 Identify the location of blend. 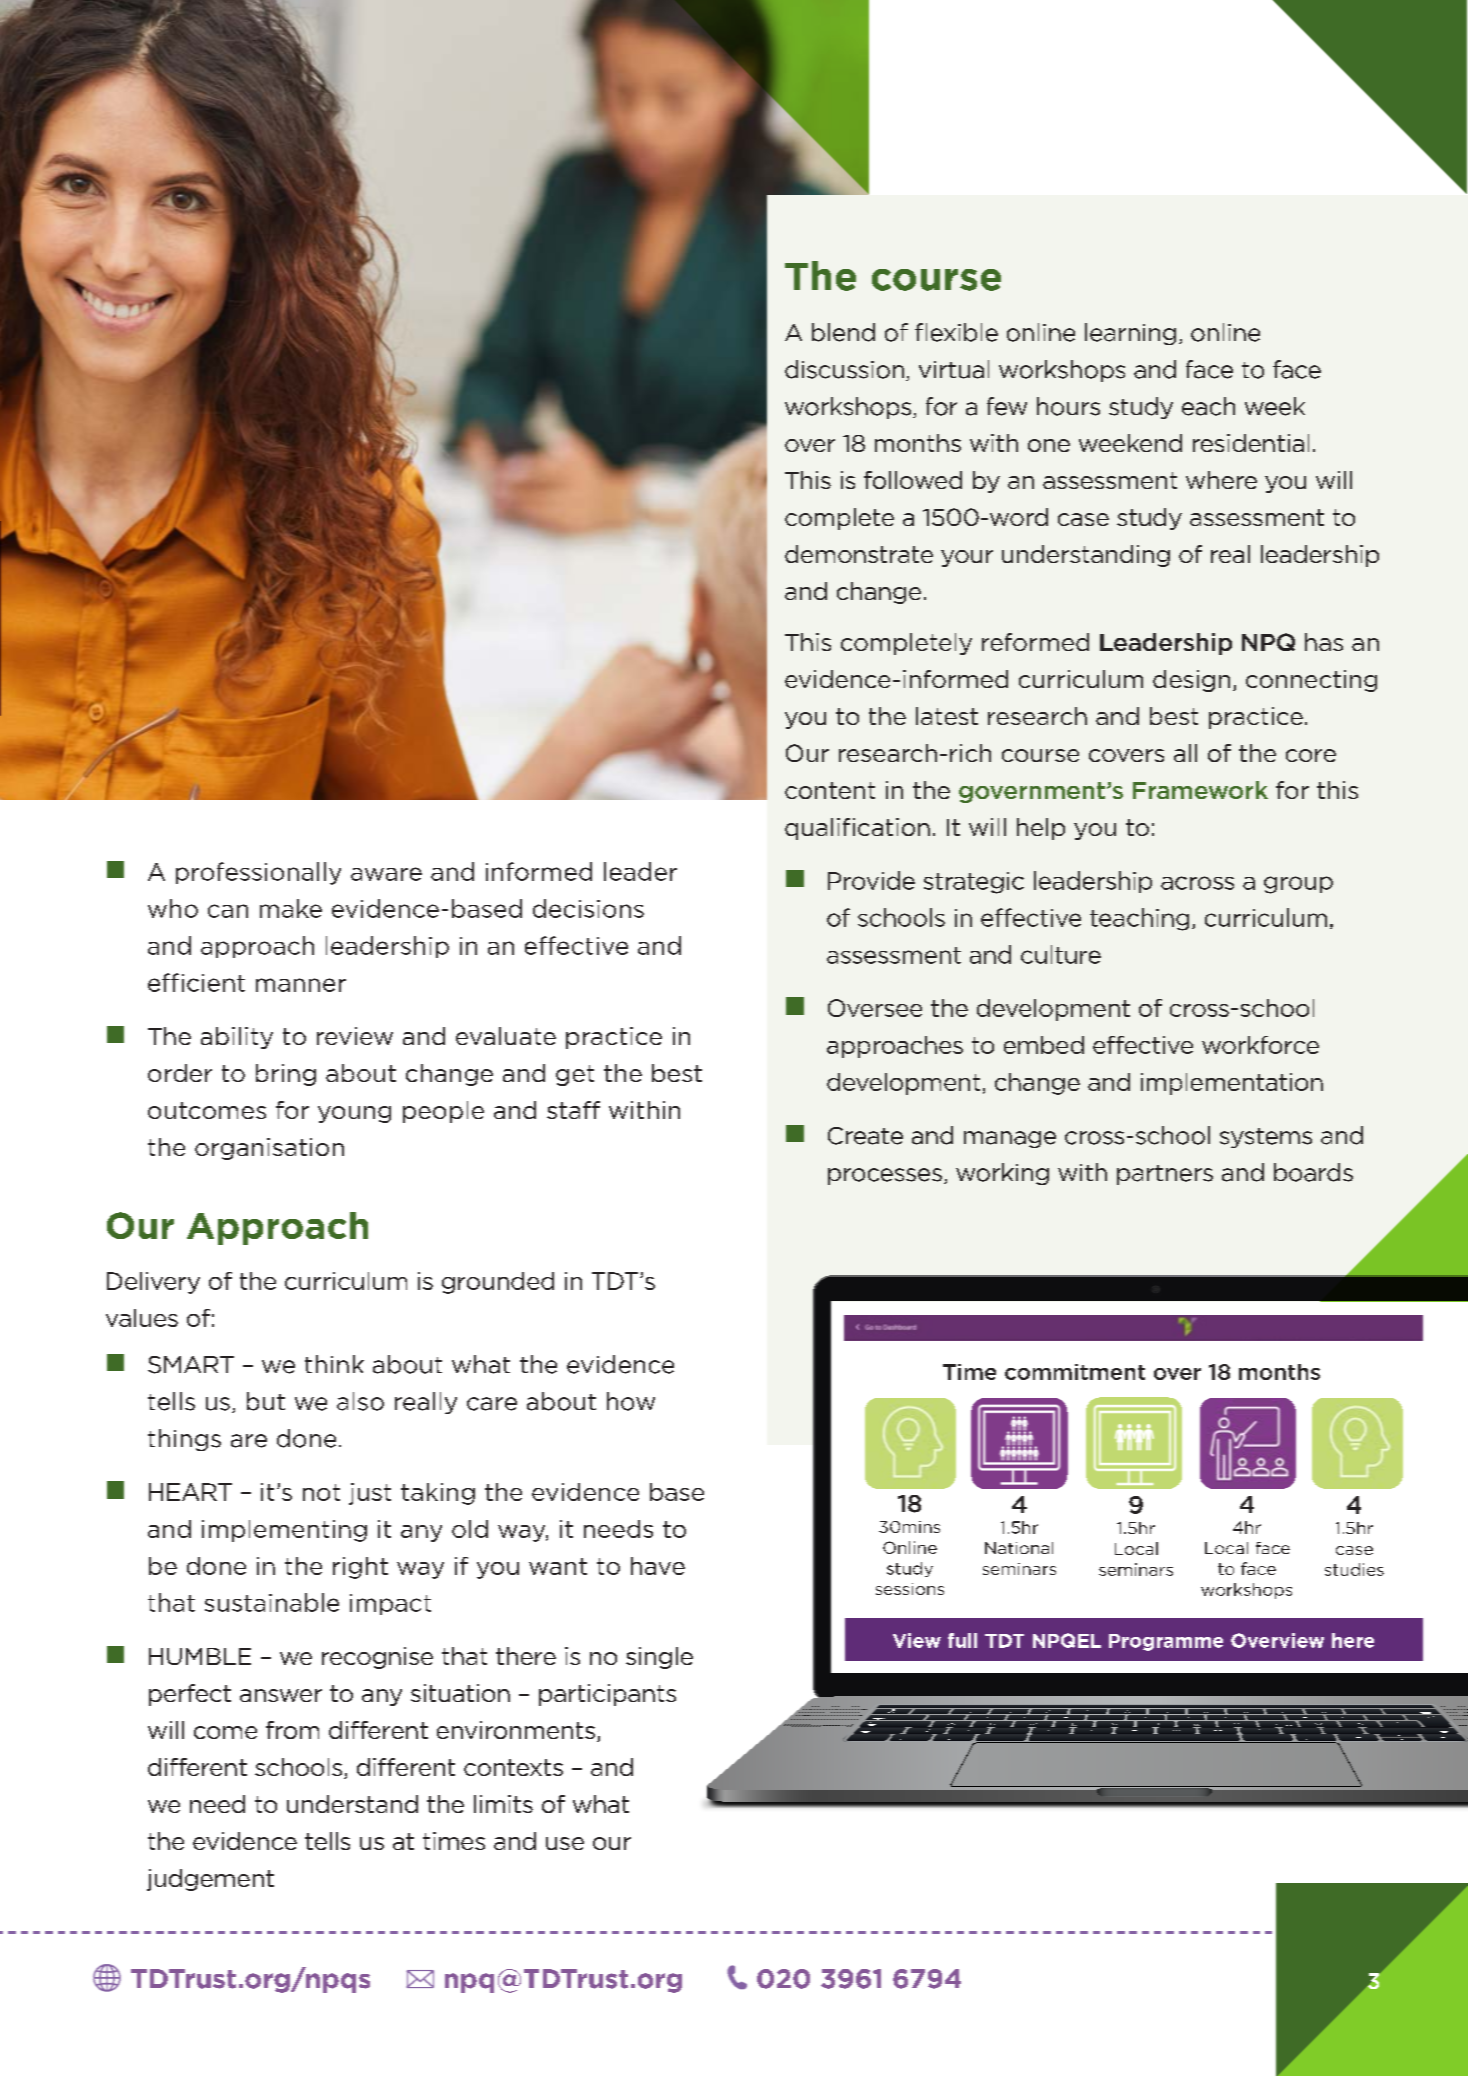
(843, 332).
